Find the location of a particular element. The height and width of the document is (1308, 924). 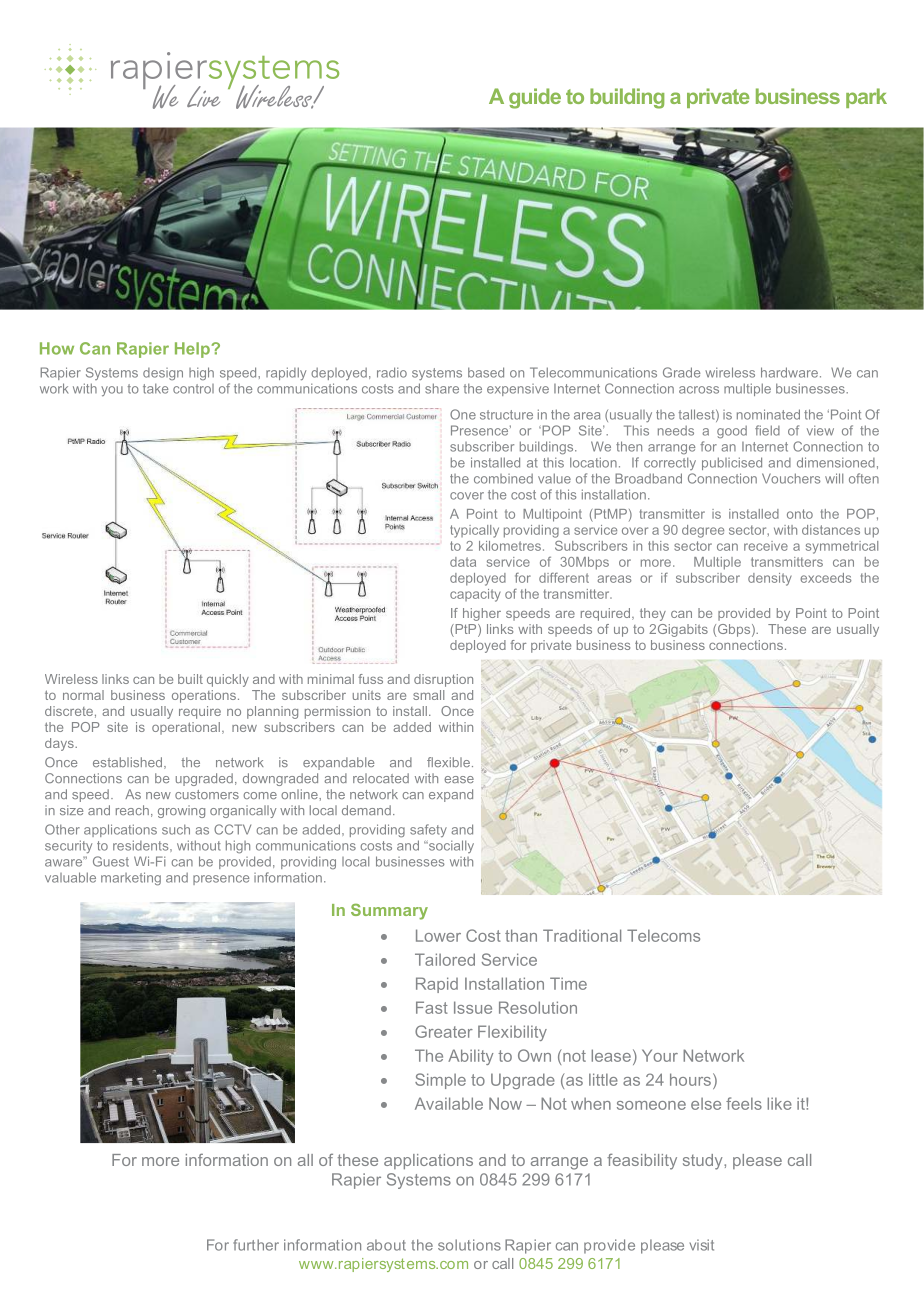

built is located at coordinates (190, 679).
